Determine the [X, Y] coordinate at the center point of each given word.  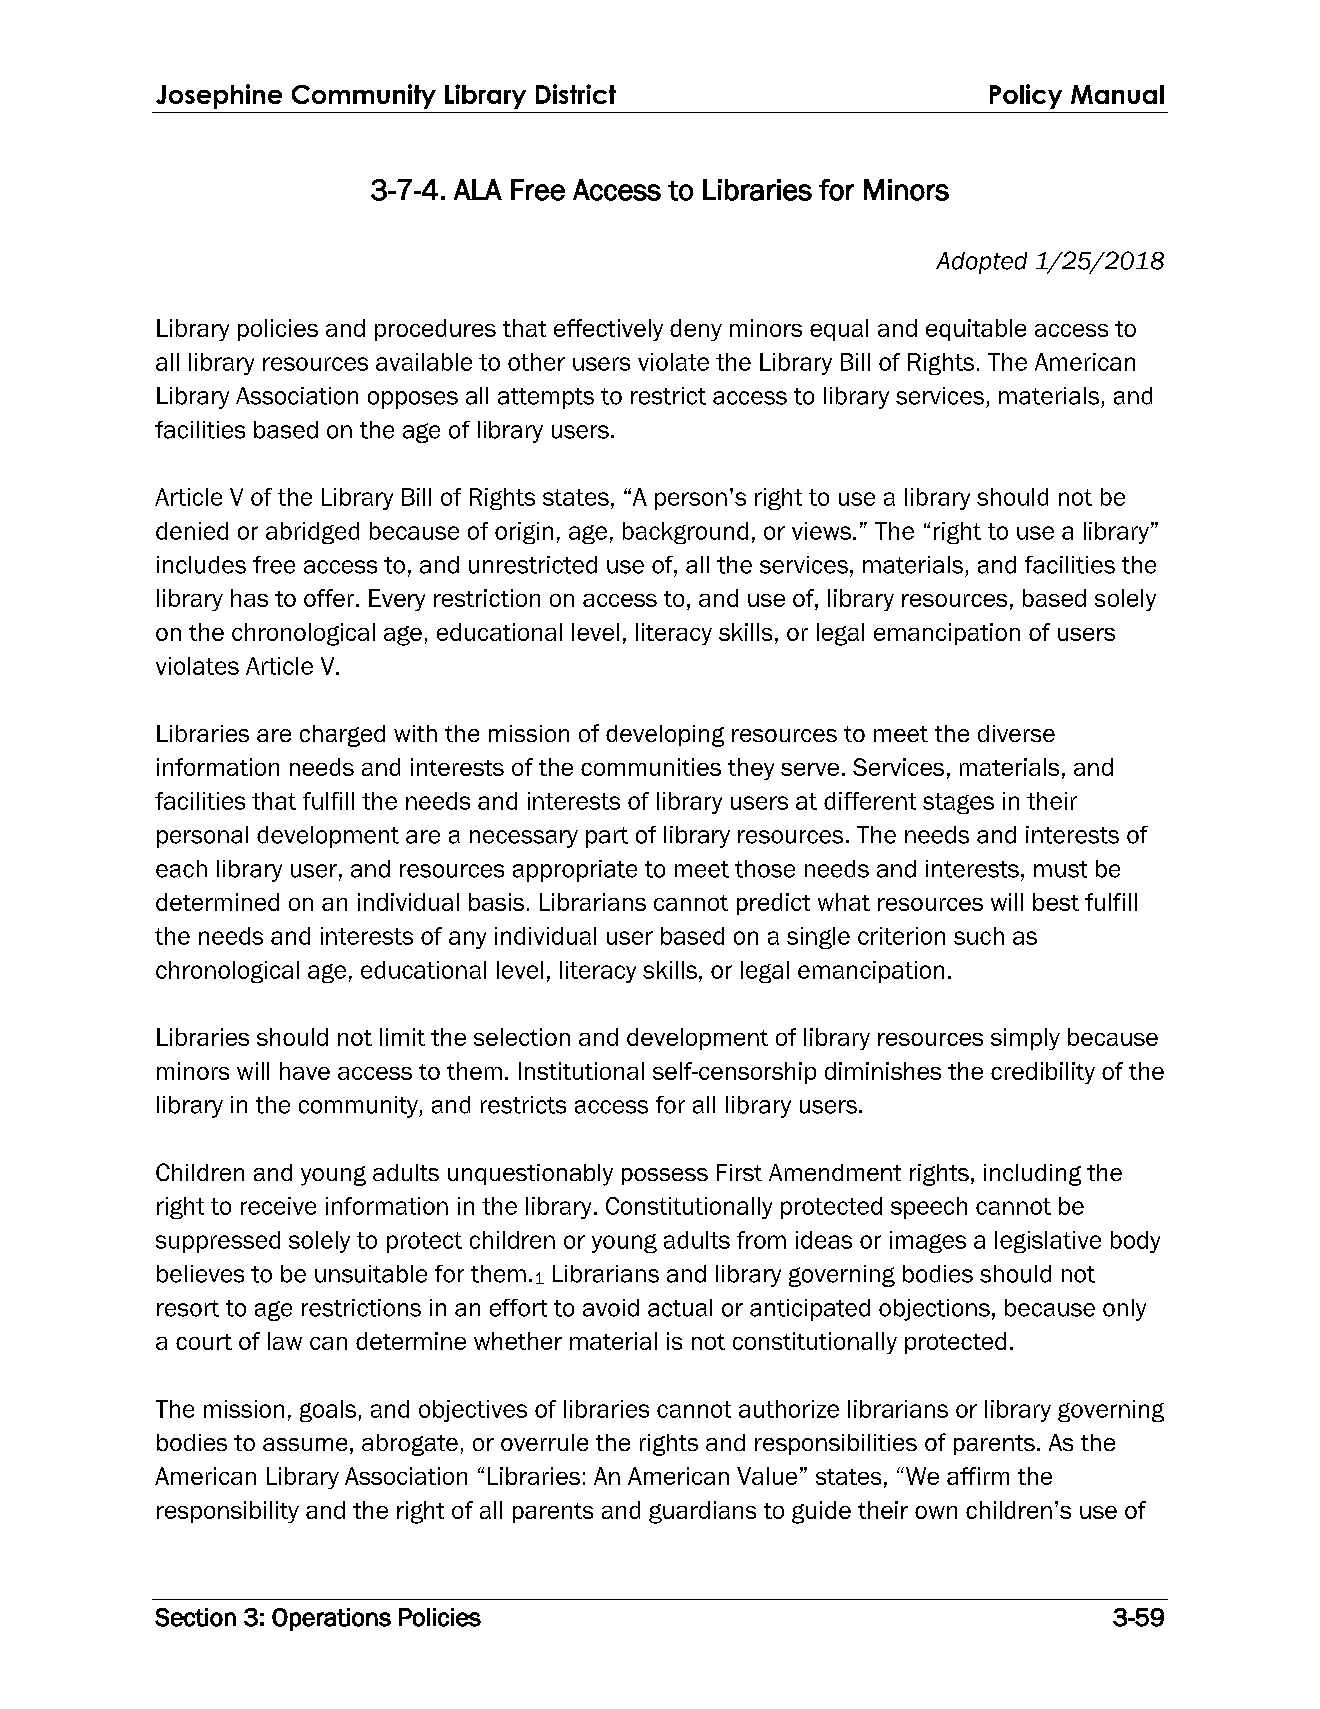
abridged [312, 533]
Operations [331, 1619]
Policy [1026, 96]
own [936, 1512]
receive [278, 1206]
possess [665, 1176]
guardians [702, 1512]
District [576, 94]
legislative [1048, 1242]
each [181, 869]
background [685, 533]
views [821, 531]
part [607, 837]
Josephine [219, 96]
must [1060, 869]
